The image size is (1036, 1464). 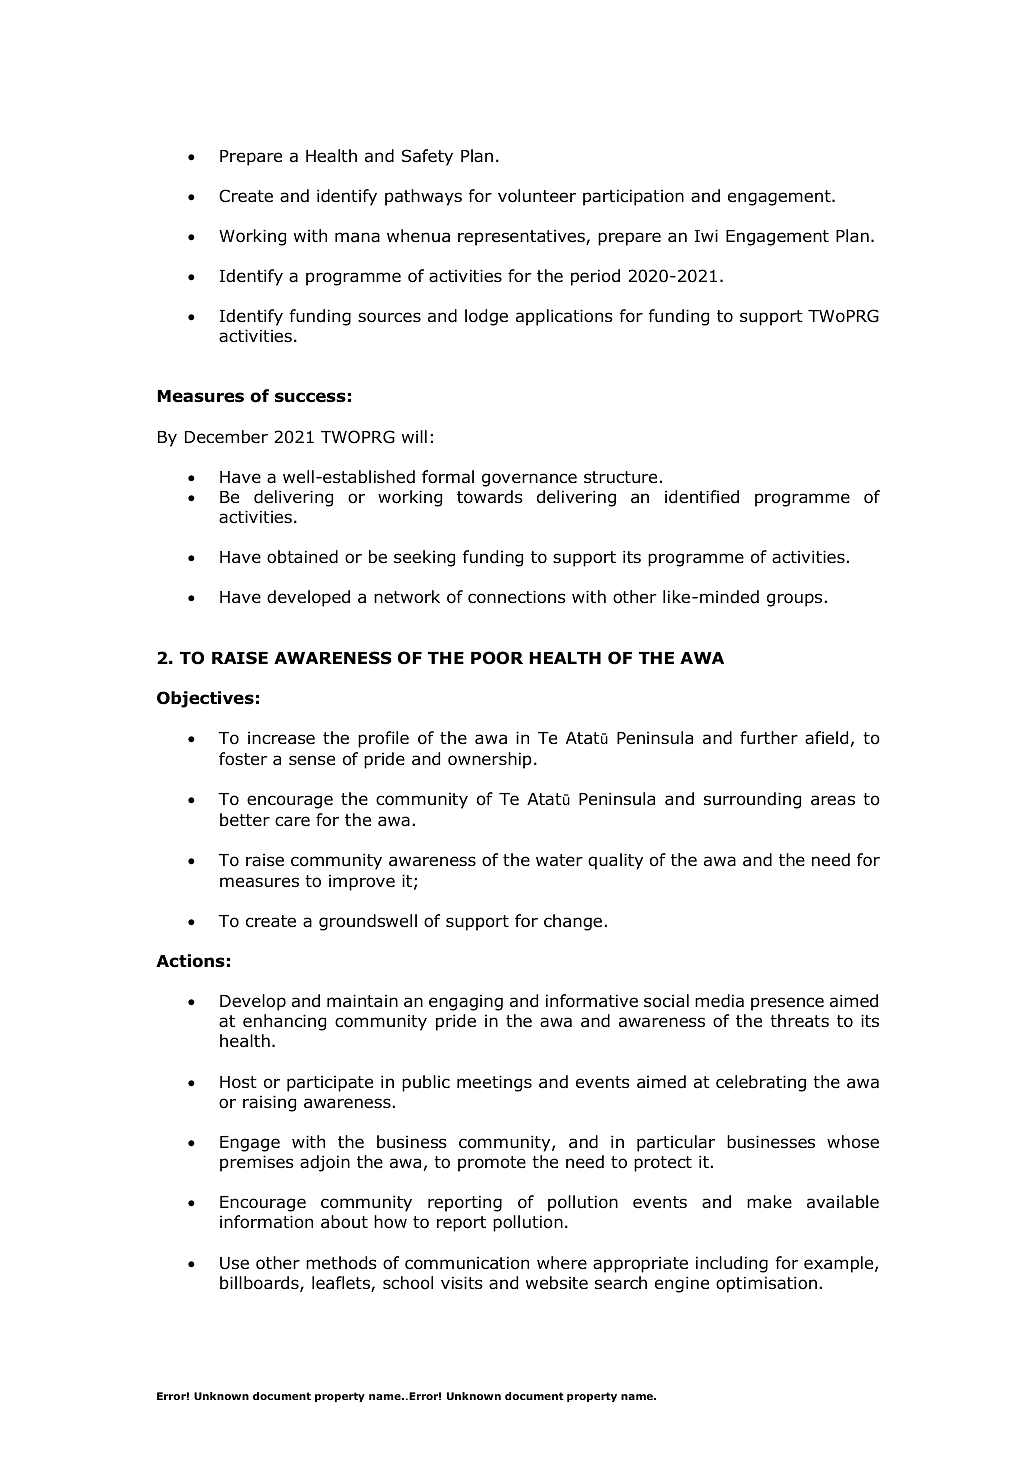 I want to click on Iwi, so click(x=706, y=235).
